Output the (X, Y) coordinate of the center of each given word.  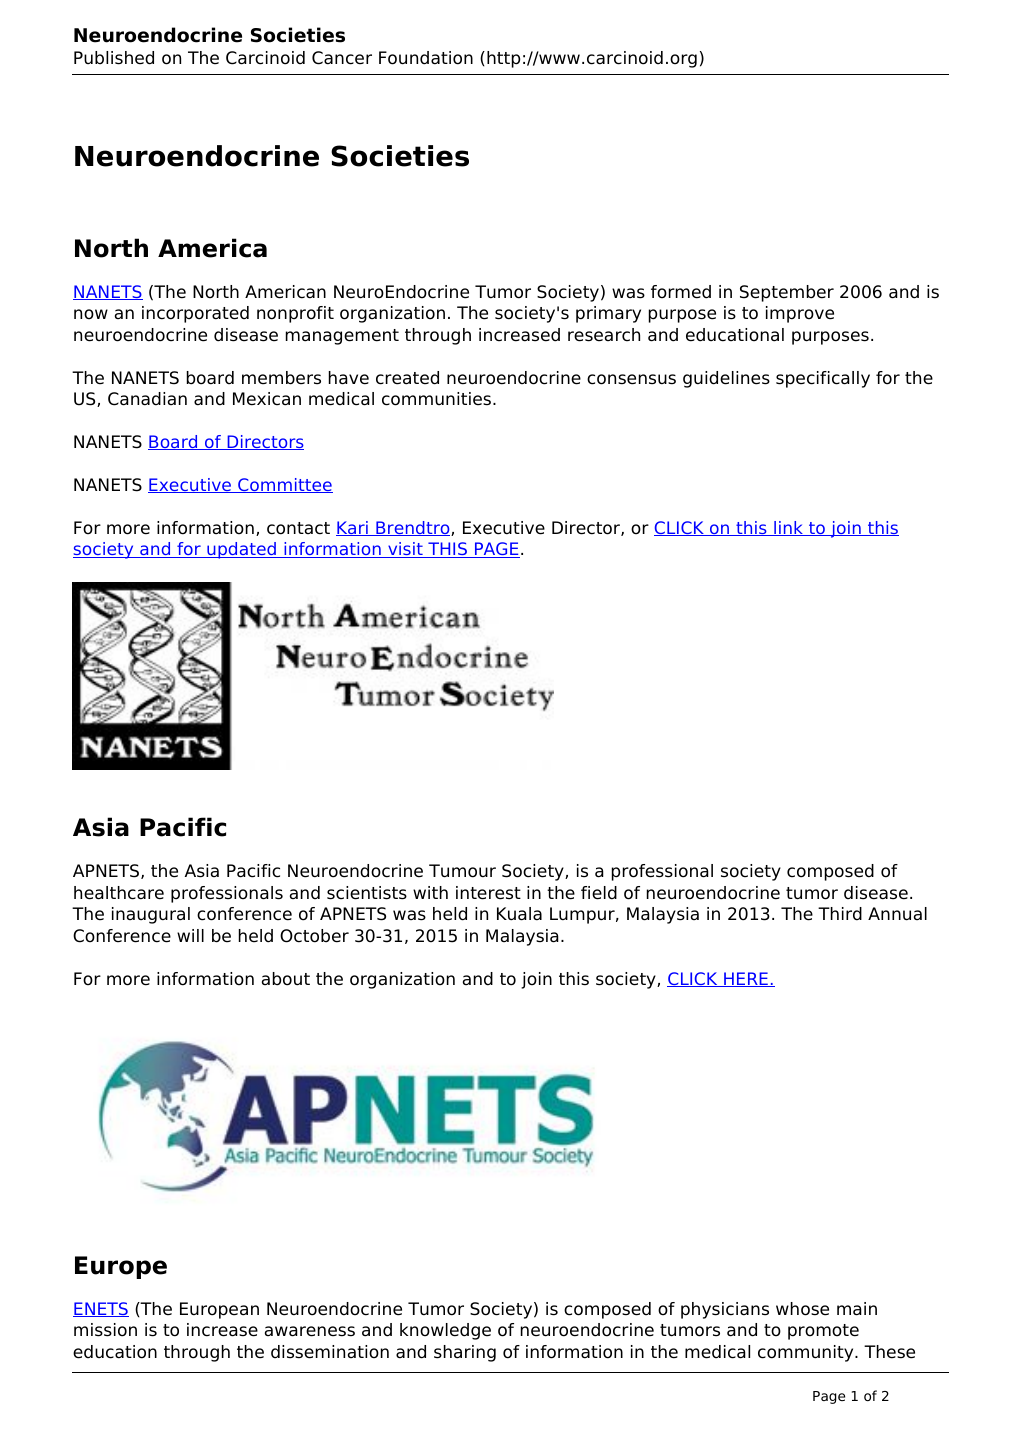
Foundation (426, 58)
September (787, 293)
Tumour (462, 871)
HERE (746, 979)
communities (436, 399)
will (190, 935)
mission (105, 1330)
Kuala (519, 914)
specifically (823, 379)
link (789, 528)
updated (241, 550)
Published (114, 58)
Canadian (147, 399)
